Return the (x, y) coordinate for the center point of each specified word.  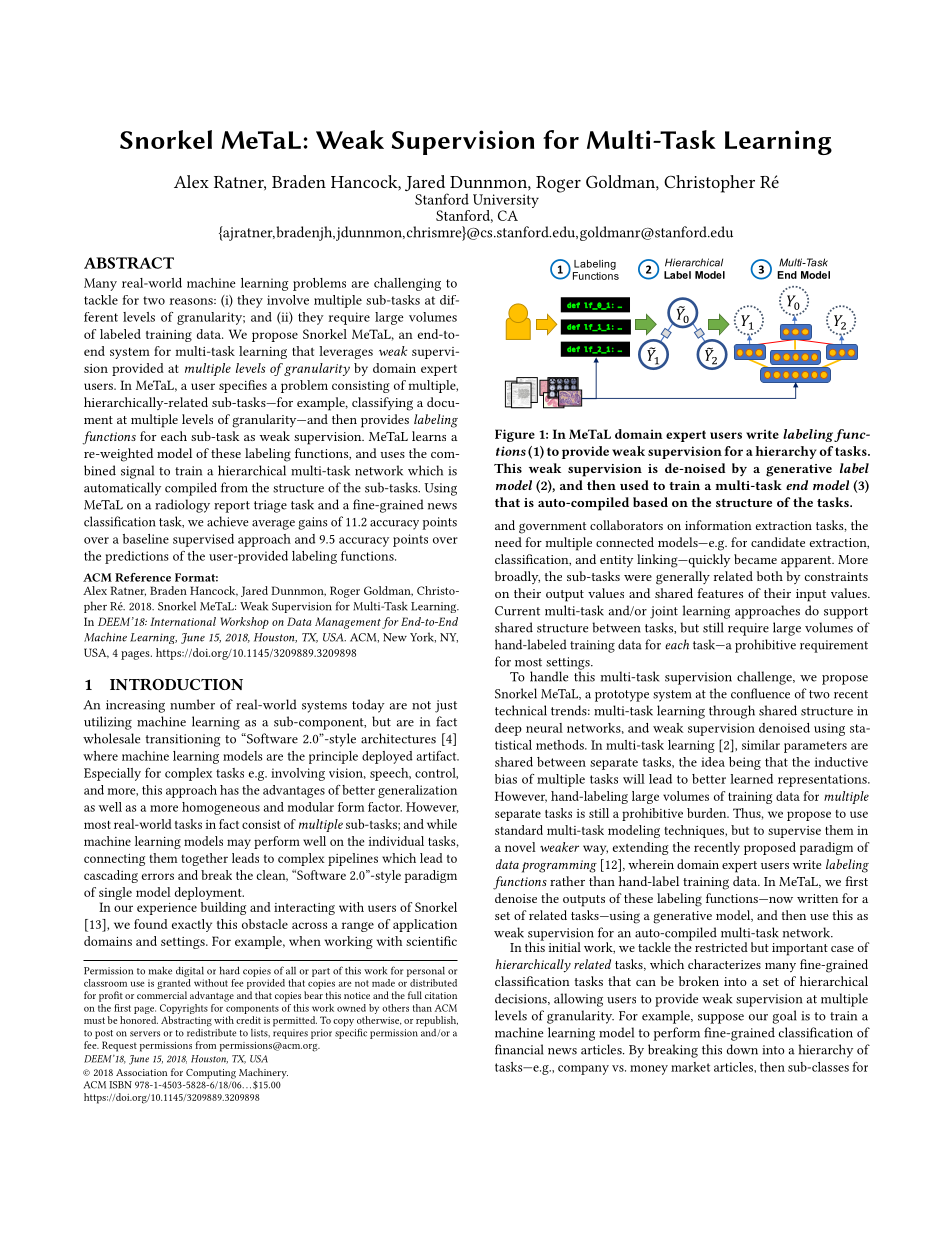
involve (288, 300)
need (508, 542)
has (229, 790)
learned (751, 779)
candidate (778, 542)
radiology (182, 506)
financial (519, 1049)
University (506, 202)
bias (506, 779)
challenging (407, 284)
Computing (211, 1074)
